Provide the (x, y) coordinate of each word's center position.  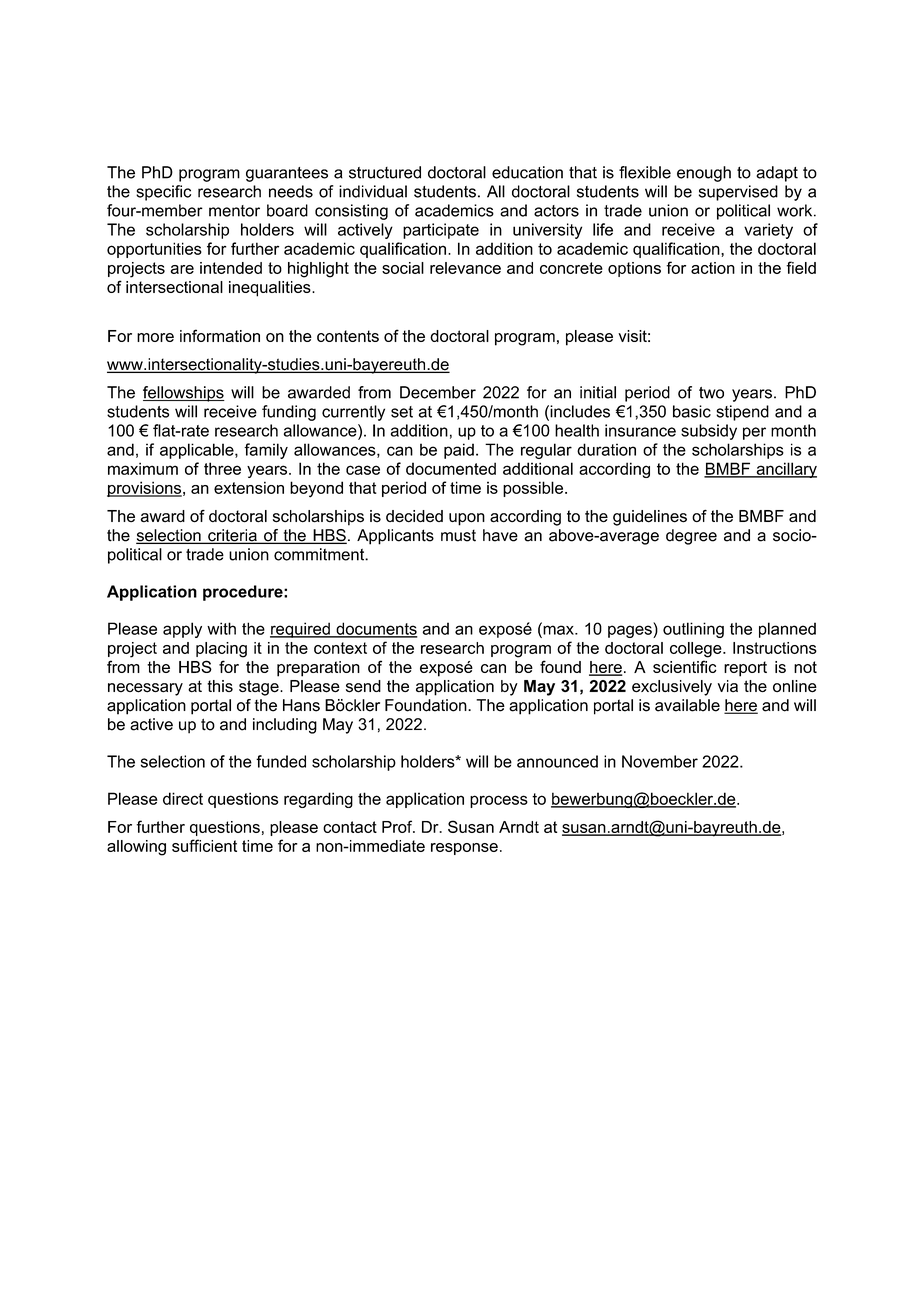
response (464, 849)
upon (467, 519)
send (363, 686)
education (527, 172)
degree (691, 537)
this (220, 686)
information (220, 335)
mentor (234, 211)
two (711, 393)
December (438, 392)
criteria (232, 536)
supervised (738, 193)
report (745, 669)
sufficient (204, 845)
